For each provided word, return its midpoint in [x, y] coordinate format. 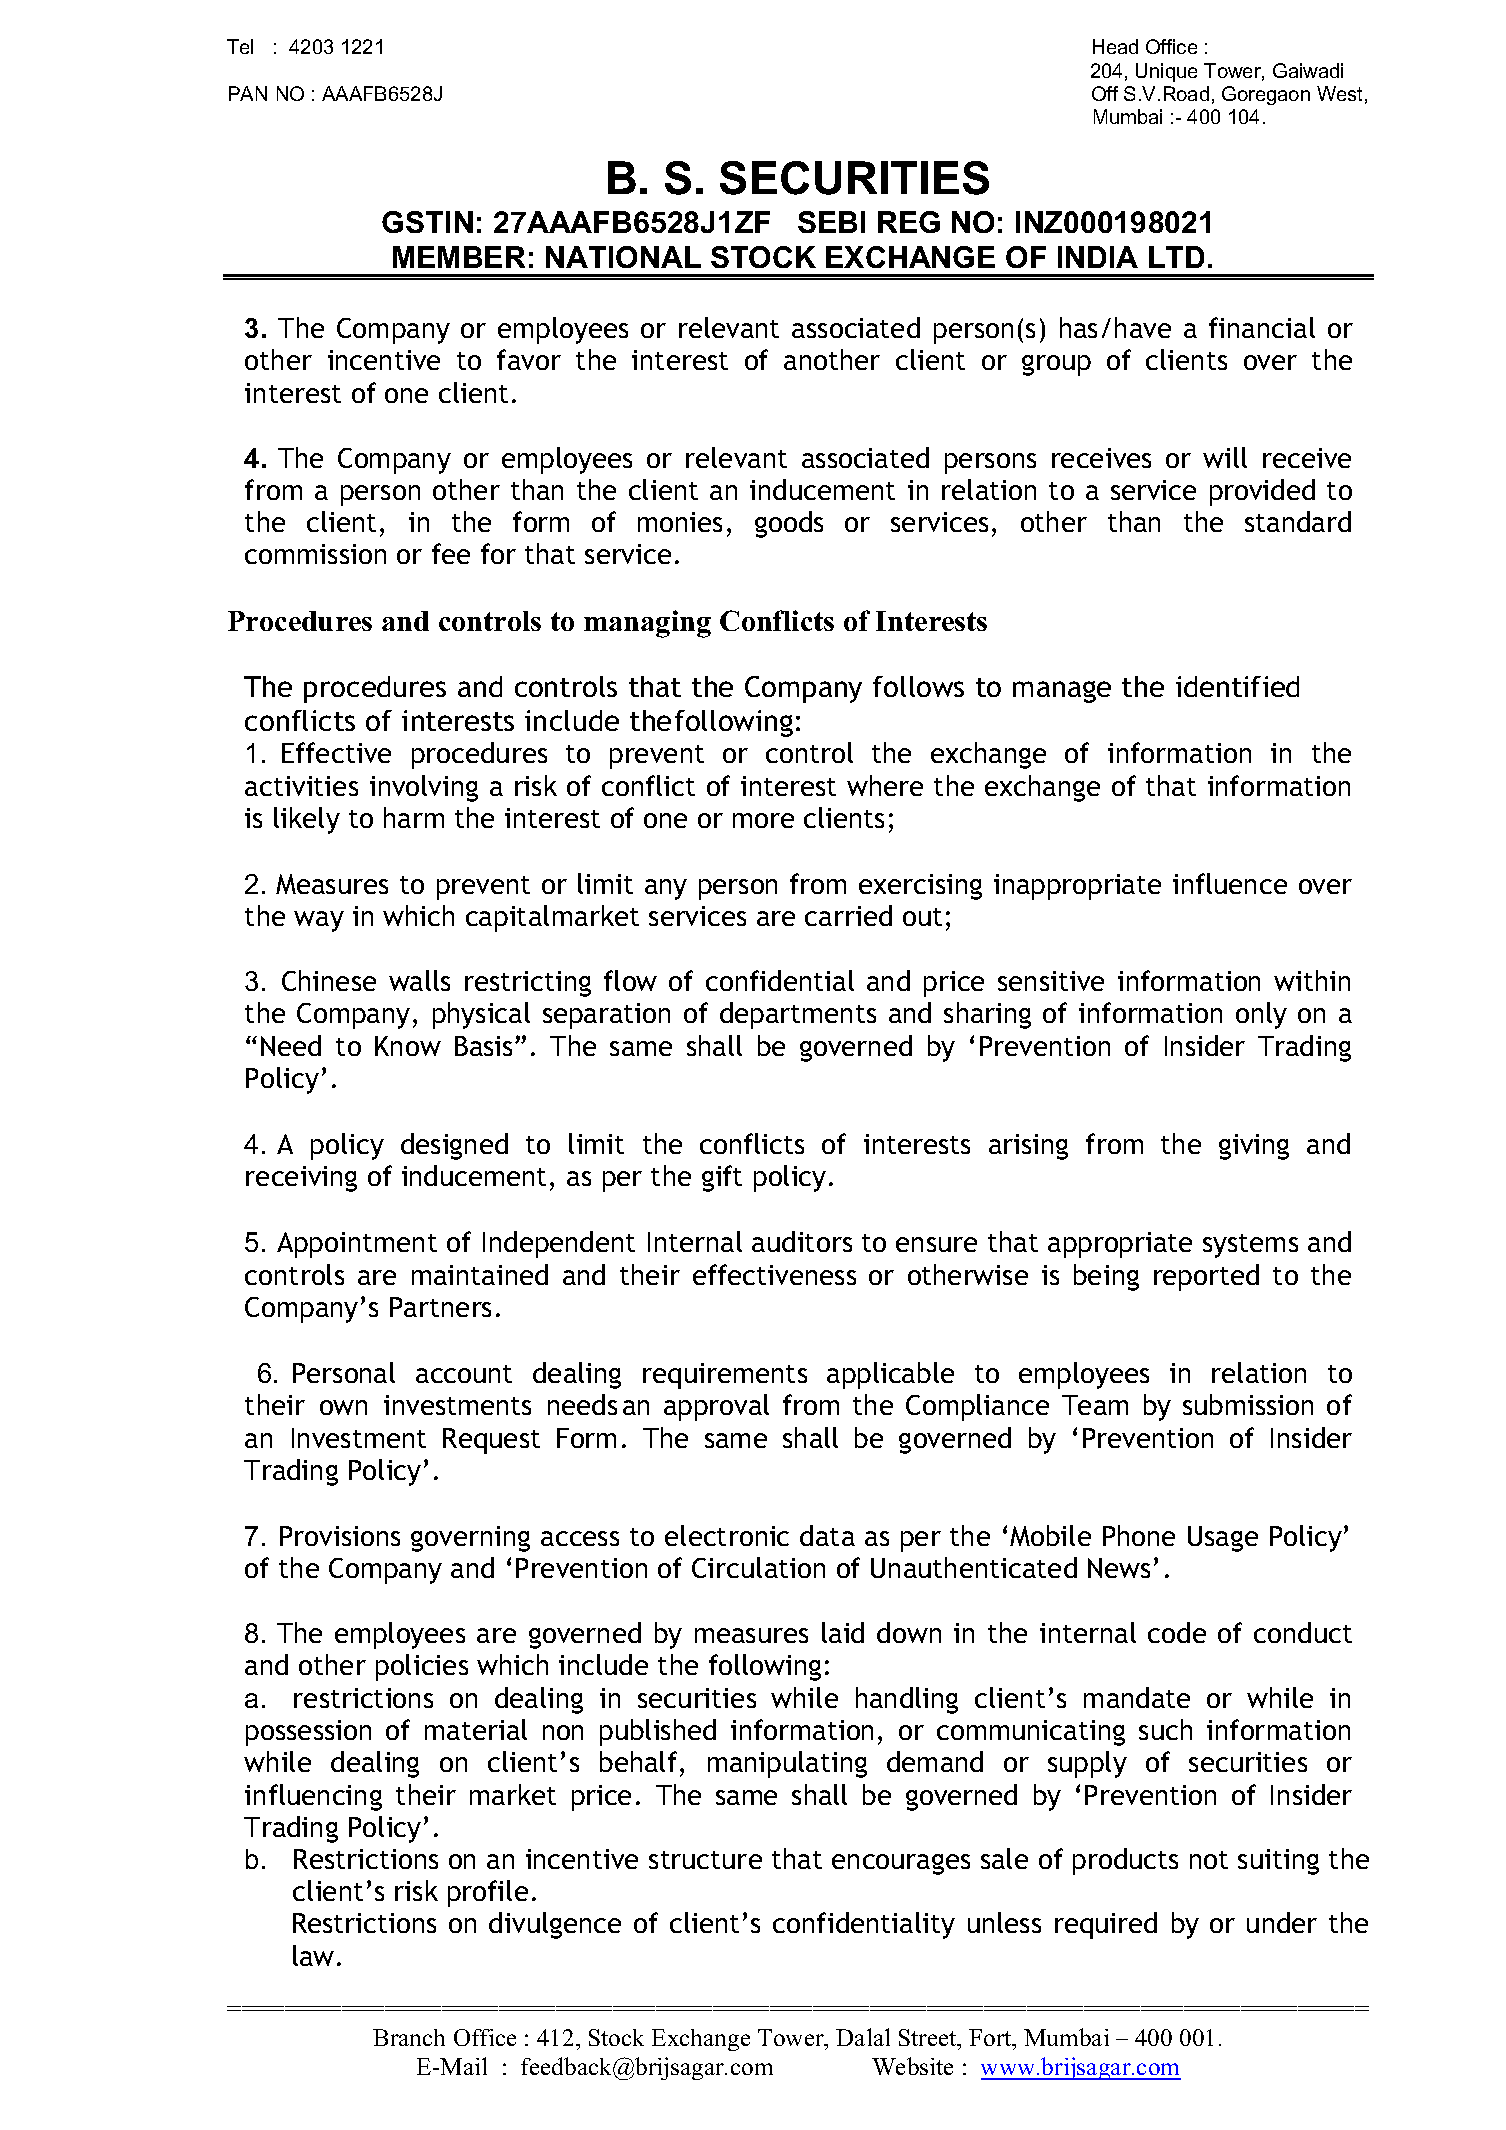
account [464, 1374]
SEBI [831, 222]
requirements [725, 1376]
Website [912, 2066]
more [763, 820]
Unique [1166, 72]
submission [1248, 1404]
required [1106, 1925]
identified [1237, 686]
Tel [240, 46]
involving [424, 788]
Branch [409, 2037]
